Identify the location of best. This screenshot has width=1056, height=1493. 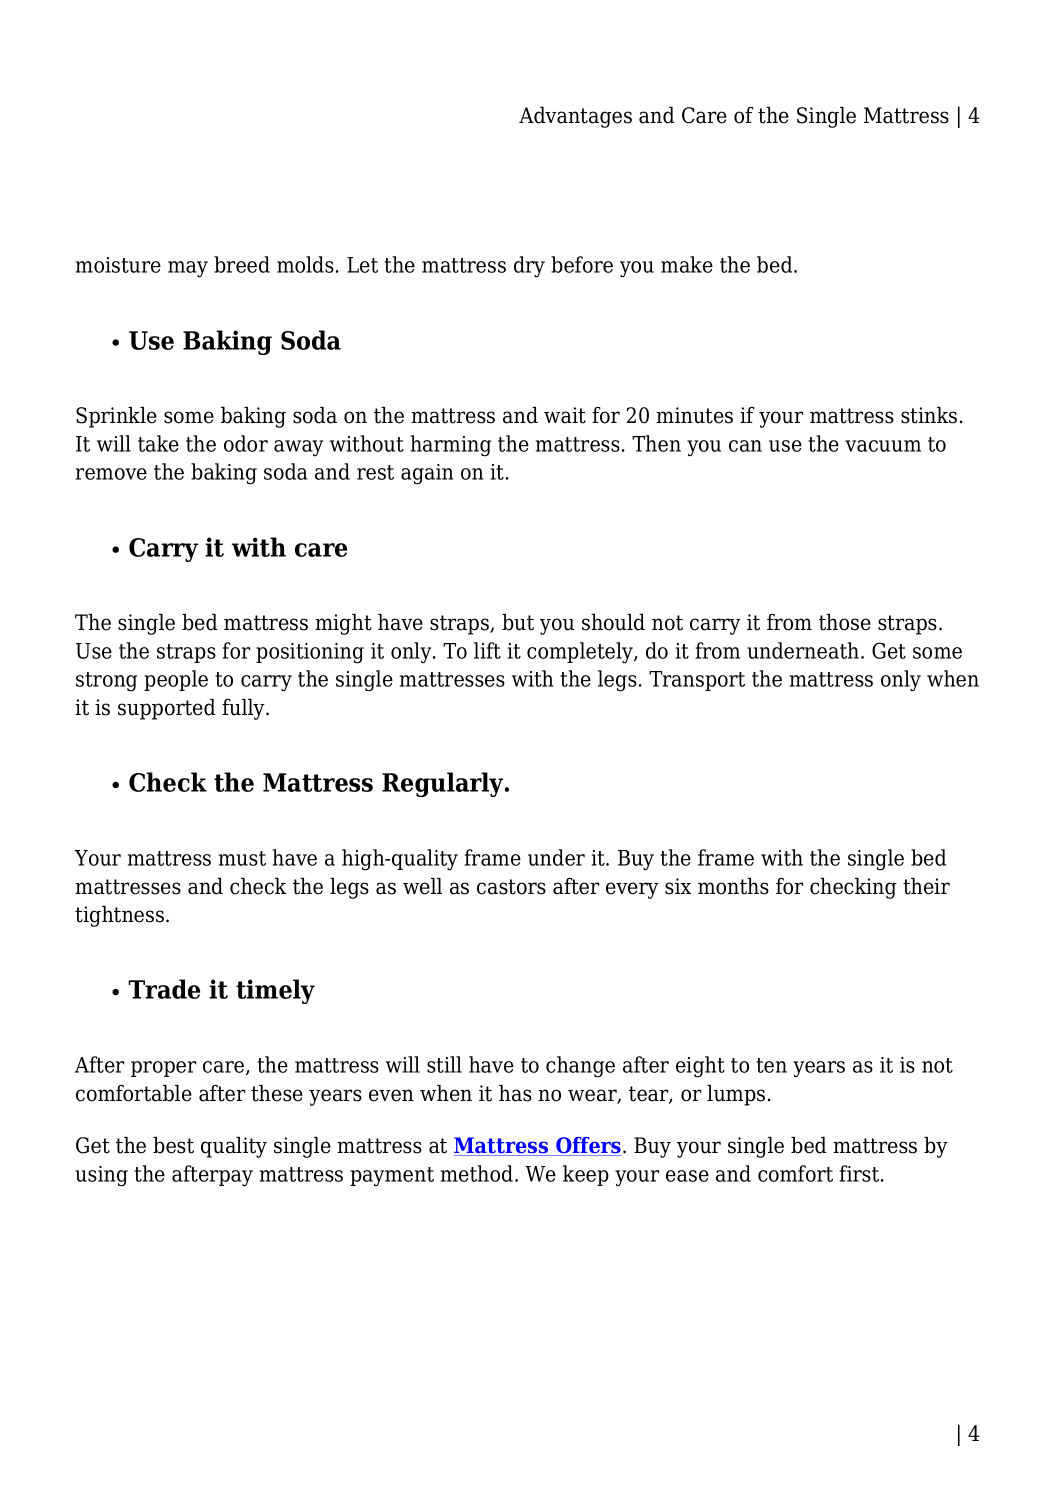
(173, 1145).
